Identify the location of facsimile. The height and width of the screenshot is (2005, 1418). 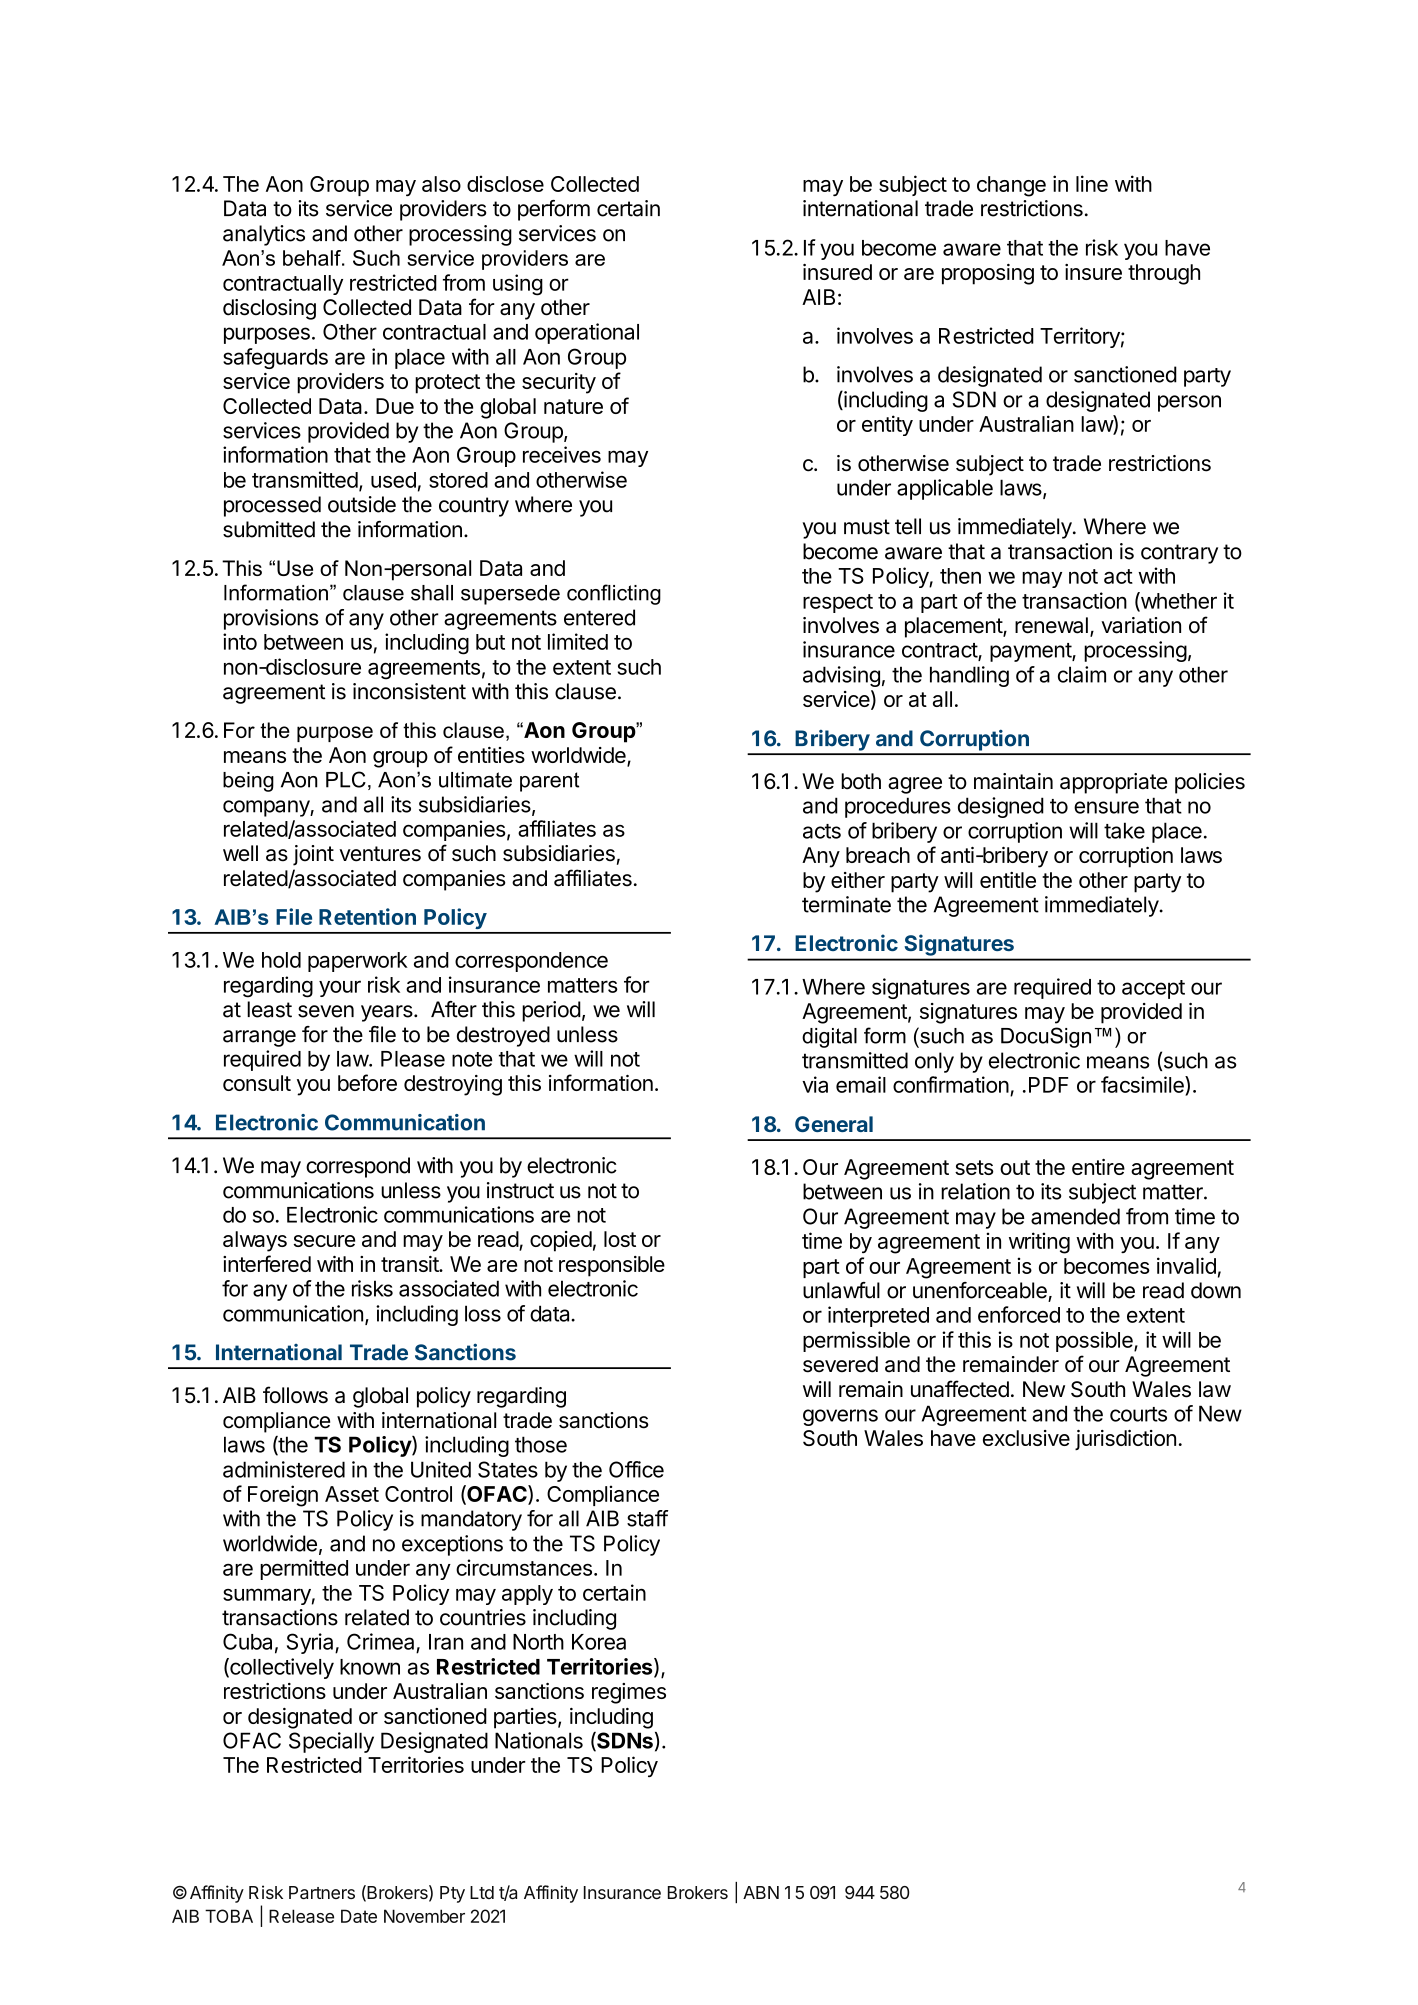
(1143, 1084).
